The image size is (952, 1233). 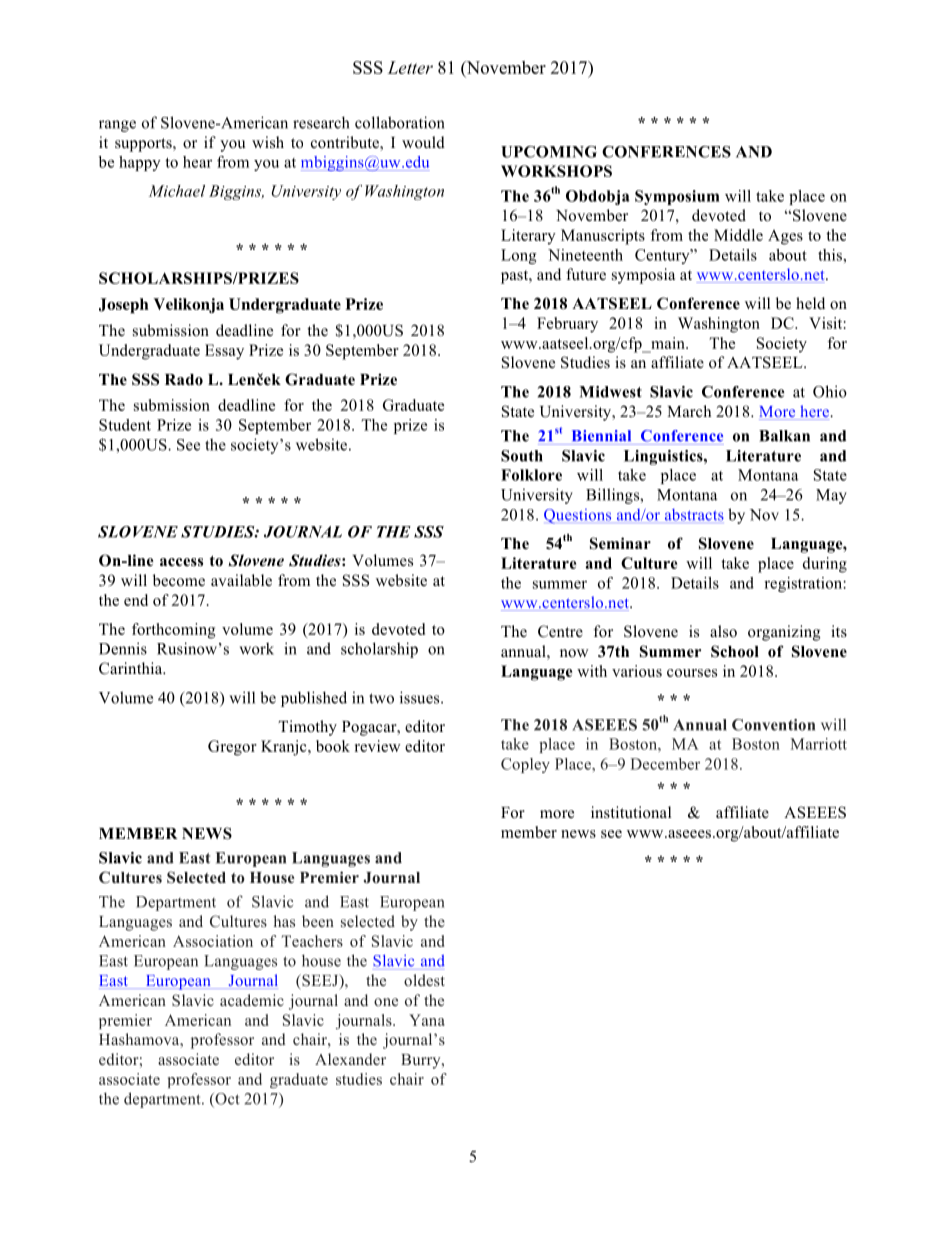 What do you see at coordinates (179, 580) in the screenshot?
I see `become` at bounding box center [179, 580].
